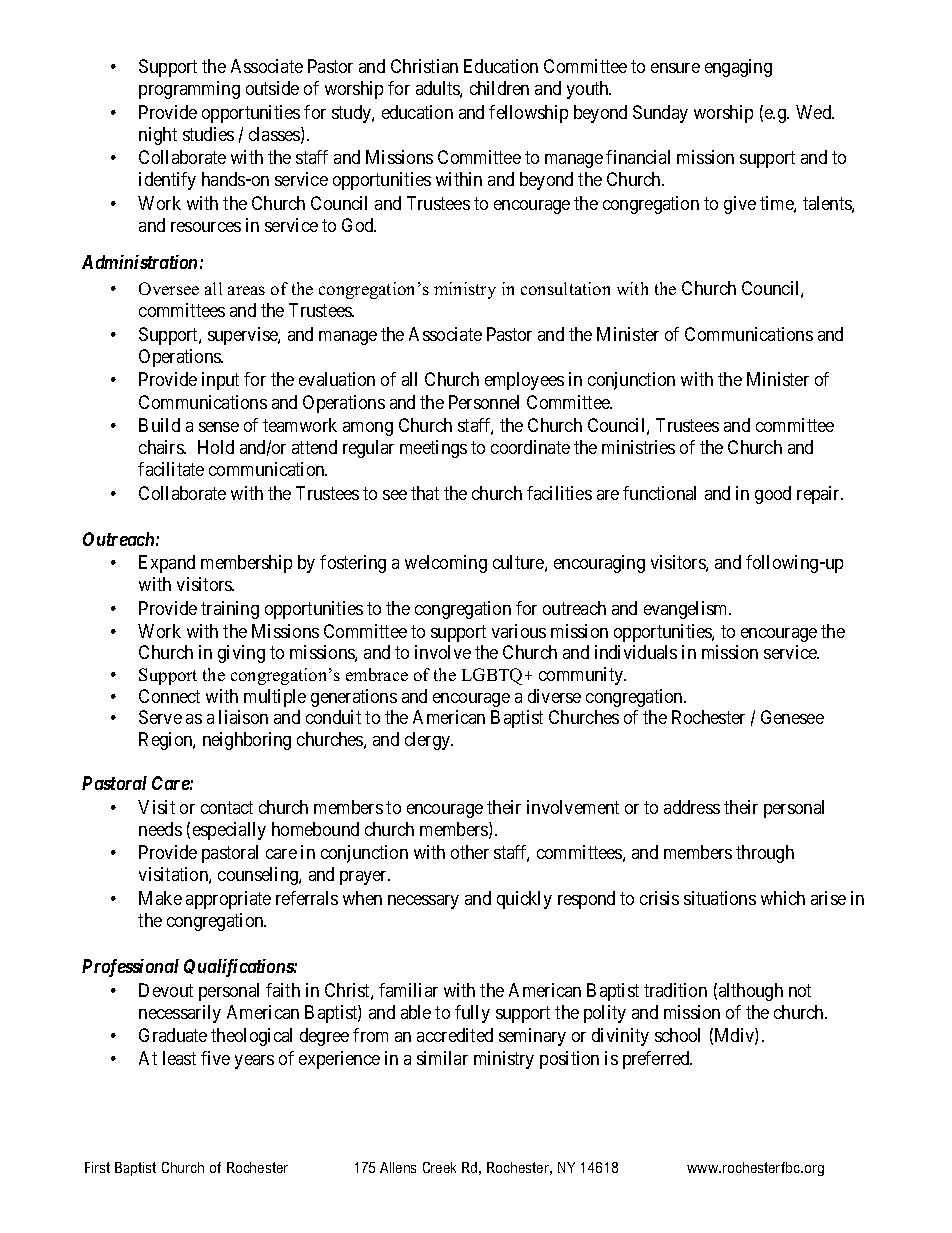 The height and width of the screenshot is (1233, 952). What do you see at coordinates (687, 610) in the screenshot?
I see `evangelism` at bounding box center [687, 610].
